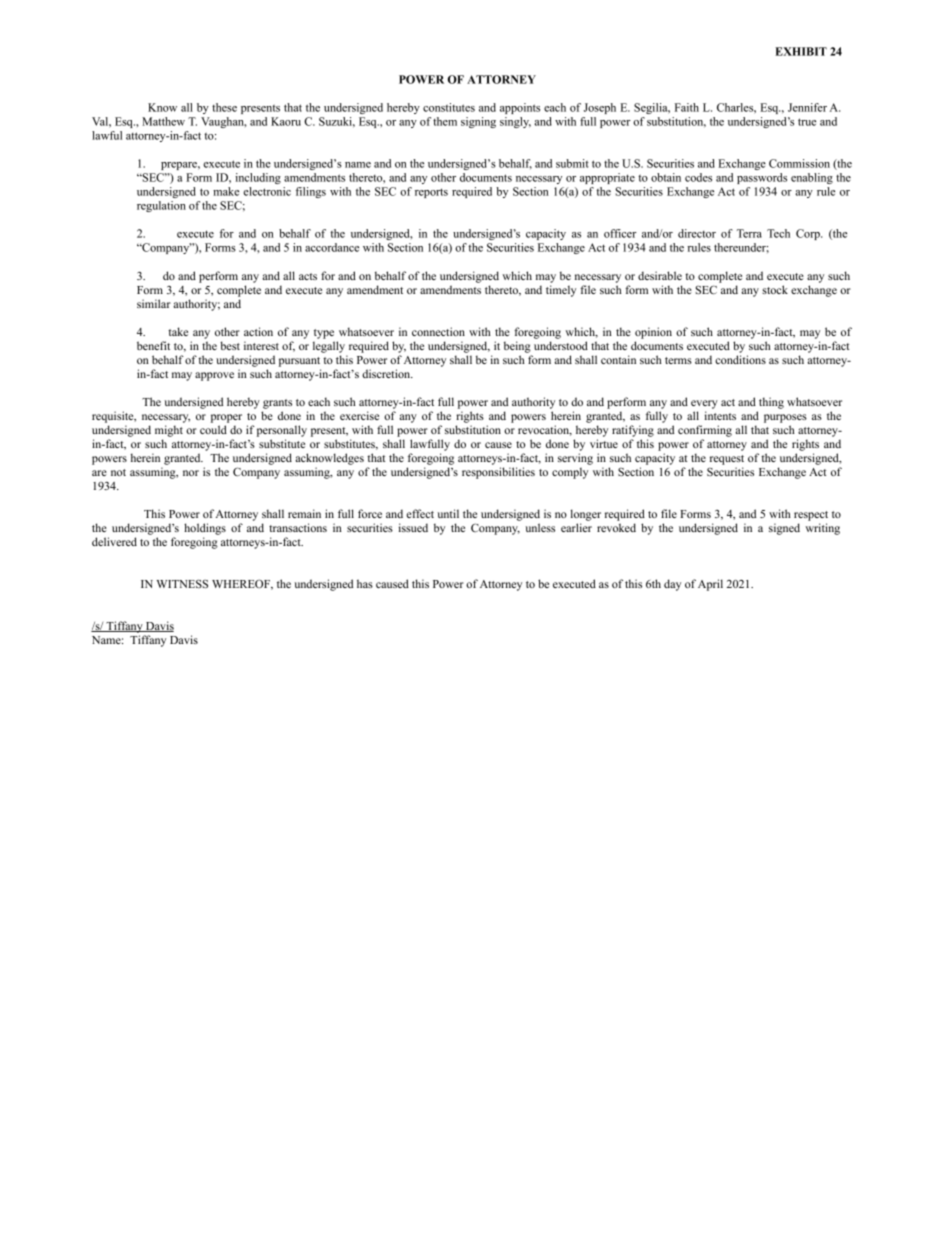  I want to click on take, so click(178, 331).
